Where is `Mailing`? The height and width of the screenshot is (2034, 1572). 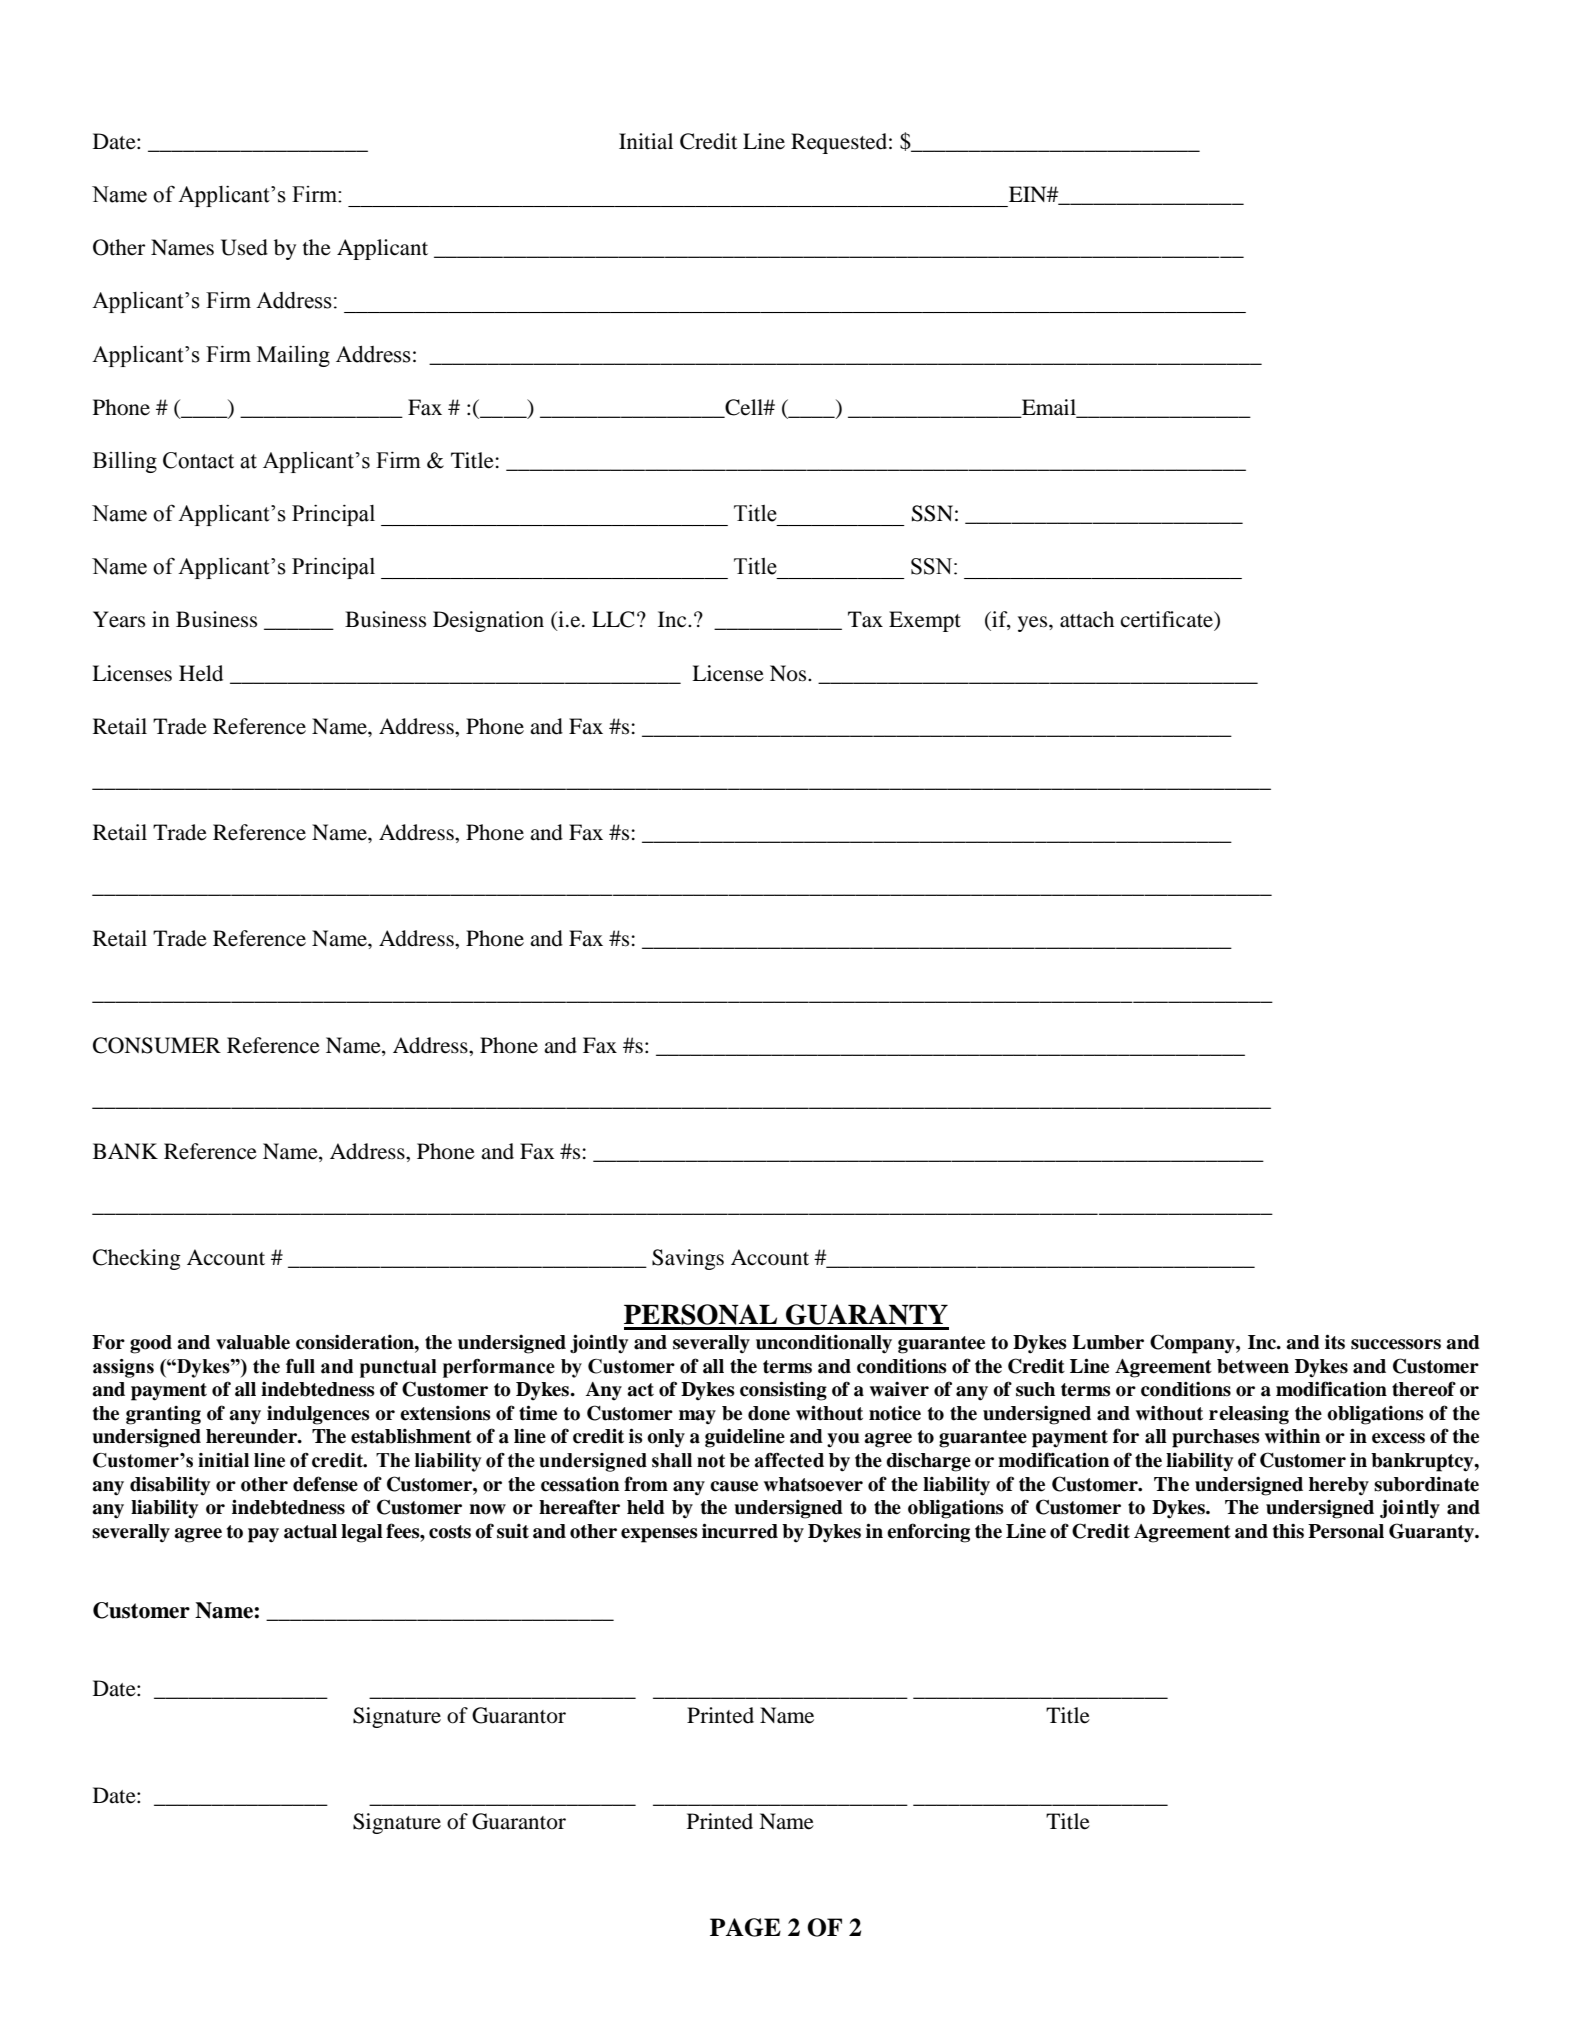 Mailing is located at coordinates (293, 356).
